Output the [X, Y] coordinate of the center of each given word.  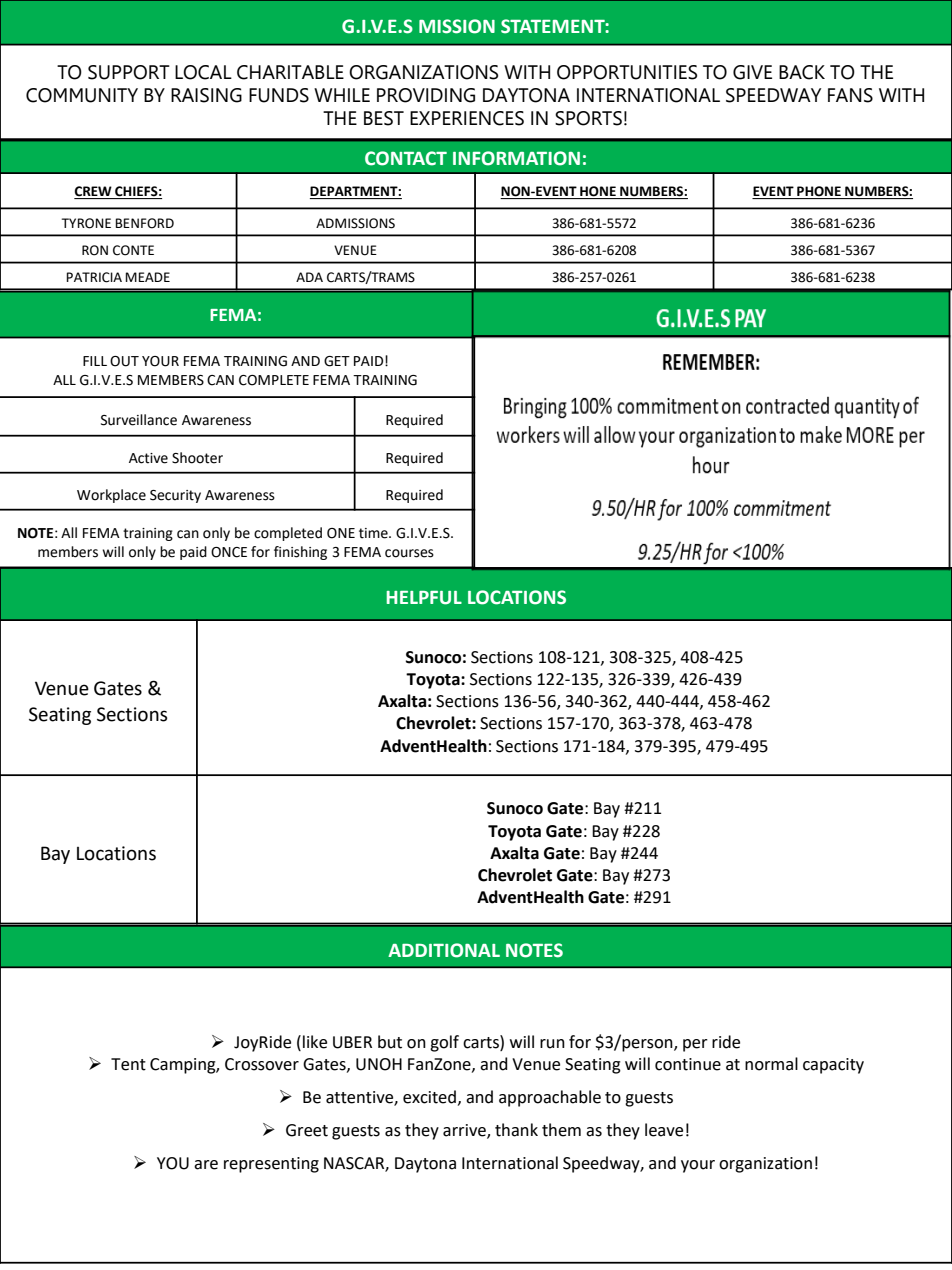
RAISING [206, 95]
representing [271, 1165]
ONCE [229, 552]
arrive [465, 1131]
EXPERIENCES [467, 118]
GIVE [752, 72]
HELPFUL [424, 598]
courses [409, 553]
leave [664, 1130]
